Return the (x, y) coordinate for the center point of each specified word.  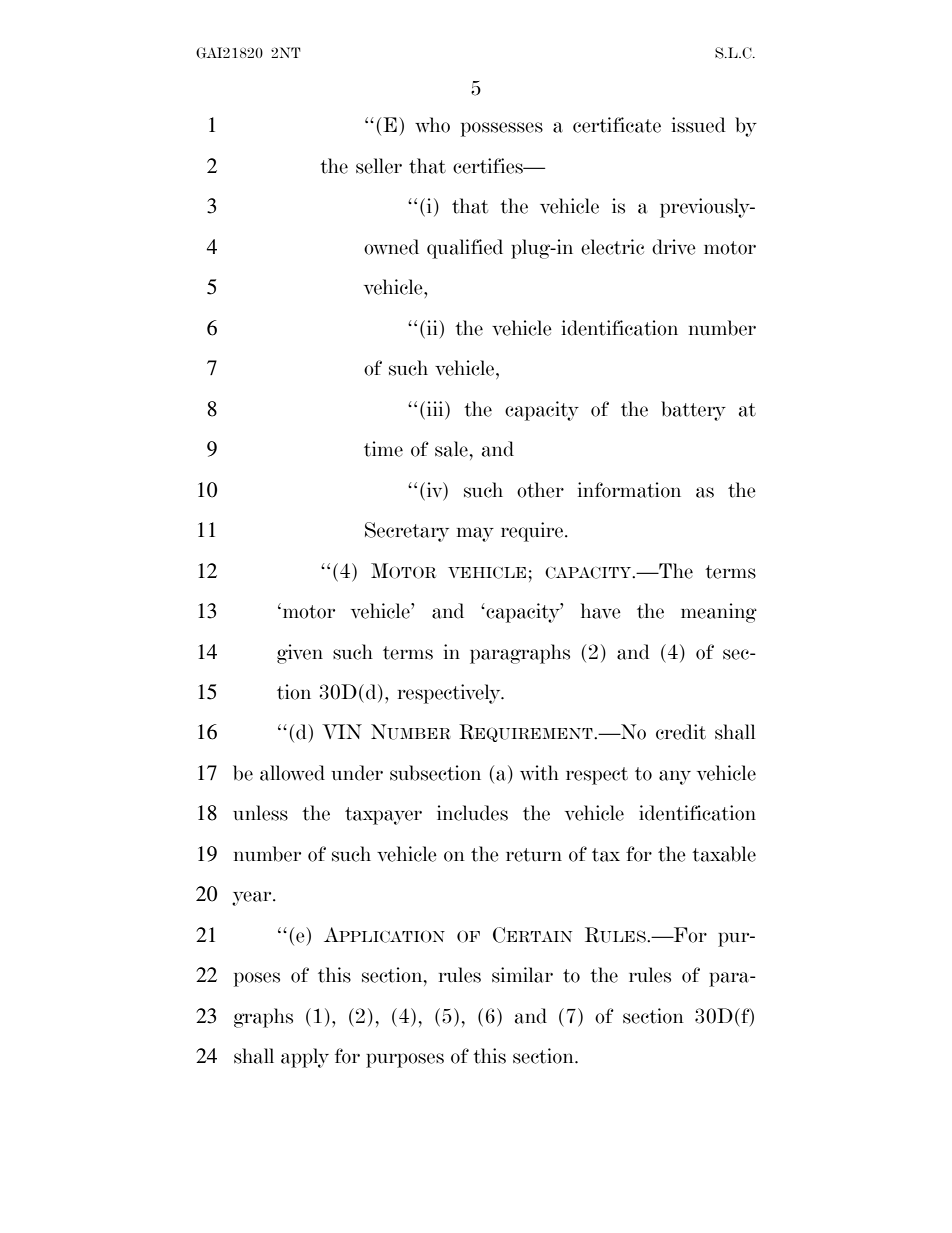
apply (305, 1058)
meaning (719, 613)
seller (379, 166)
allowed (292, 773)
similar (522, 975)
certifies (489, 166)
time (383, 449)
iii (436, 408)
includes (472, 813)
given (300, 654)
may (475, 534)
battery (693, 411)
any (675, 777)
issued (699, 125)
